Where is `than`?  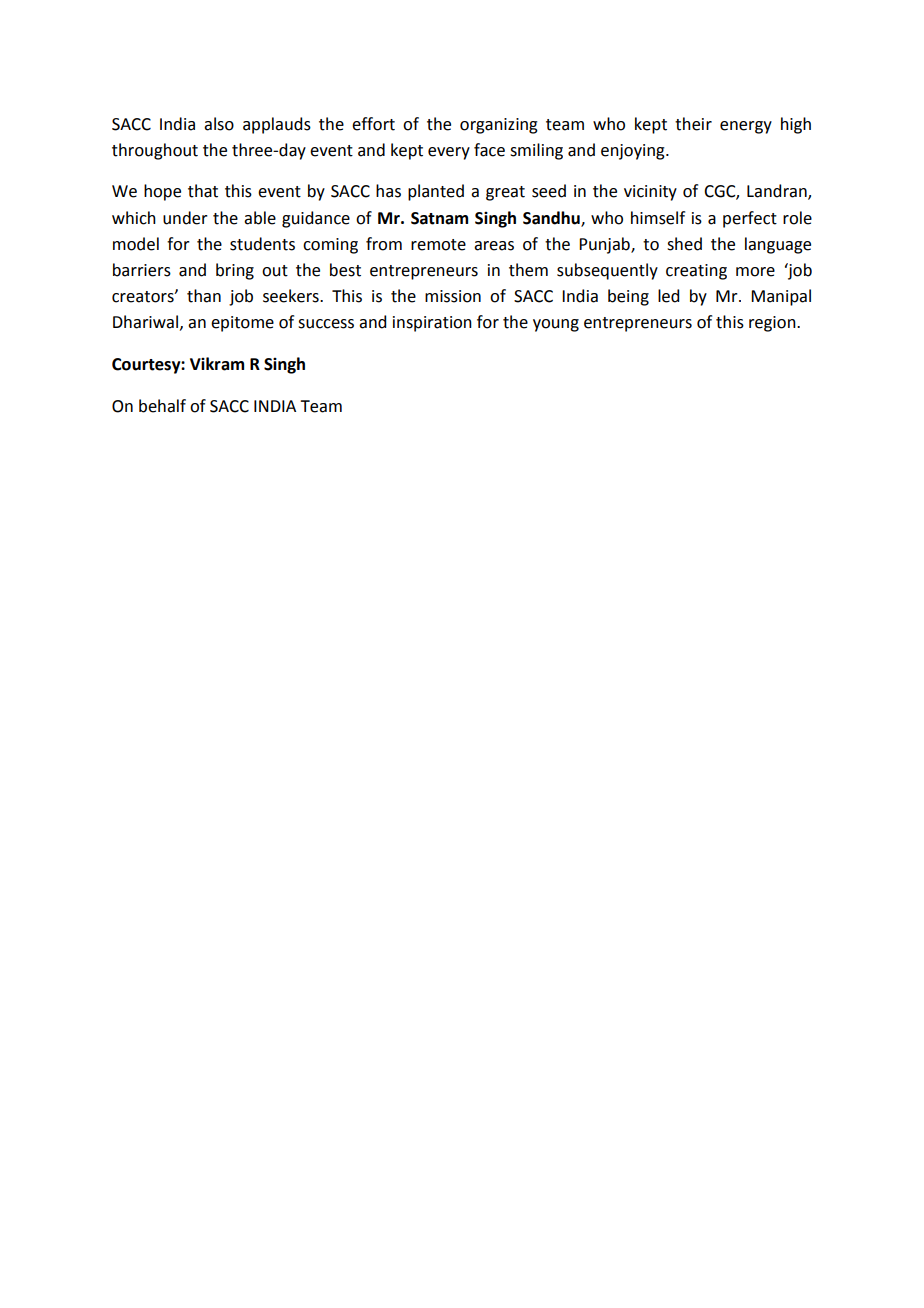
than is located at coordinates (204, 296).
